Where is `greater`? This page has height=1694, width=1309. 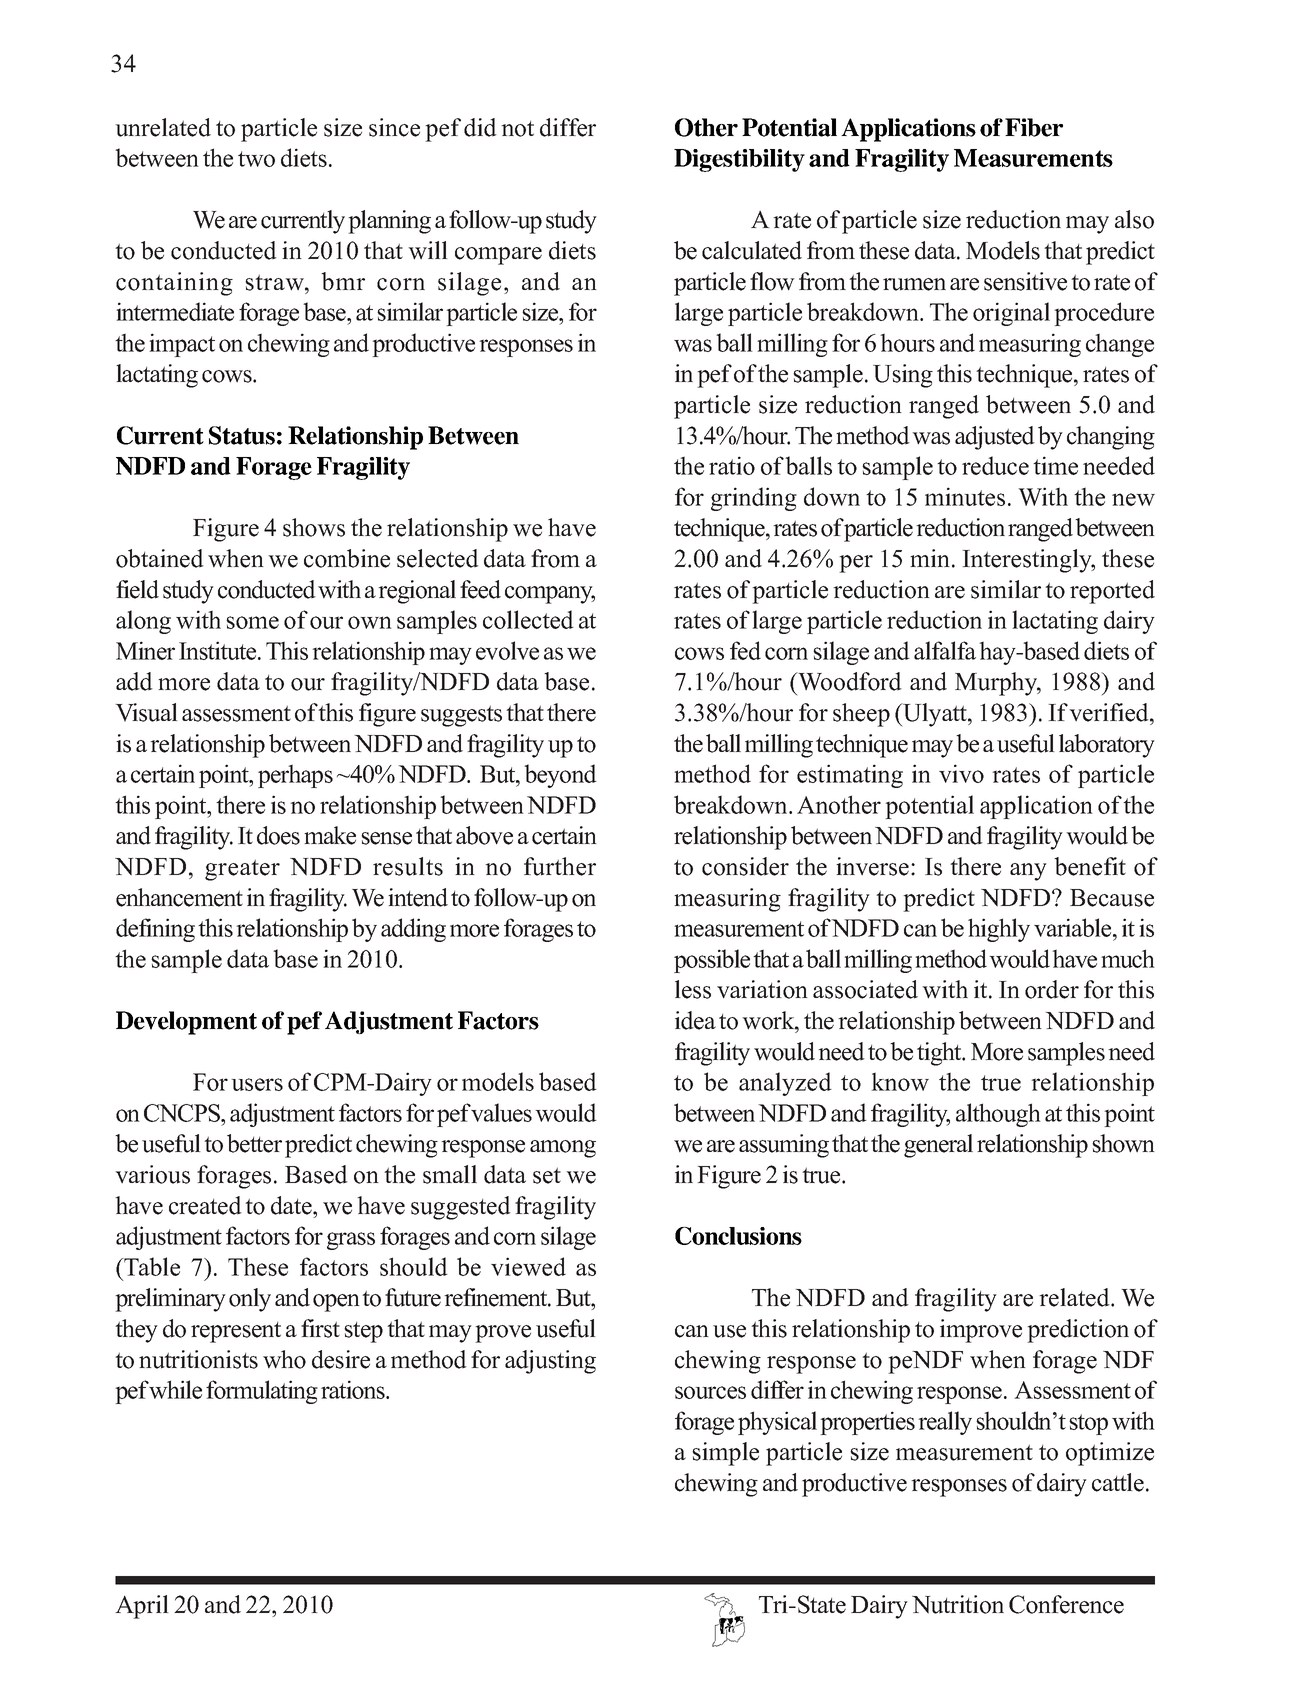
greater is located at coordinates (242, 870).
